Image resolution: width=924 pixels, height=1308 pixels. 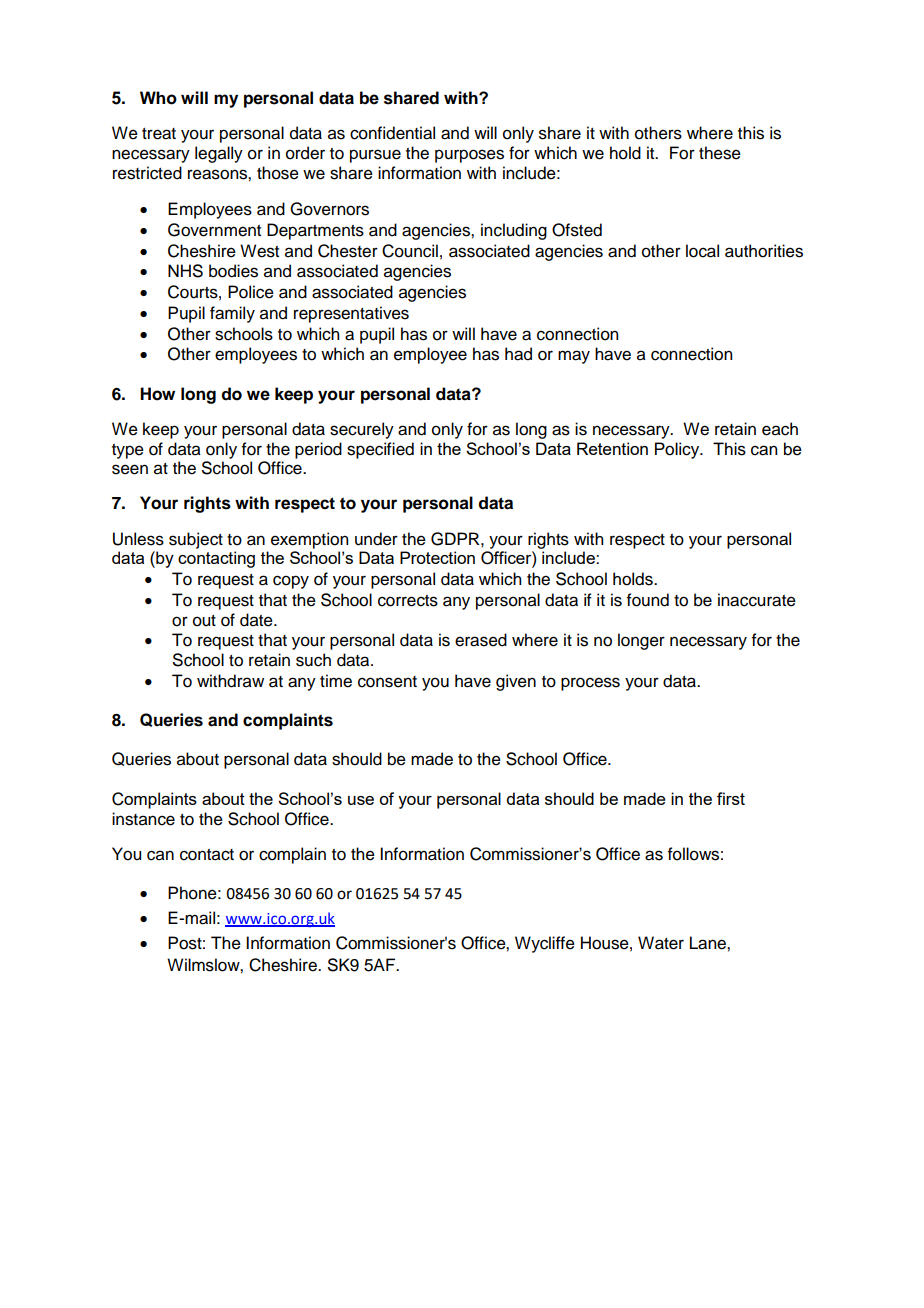 I want to click on found, so click(x=648, y=600).
